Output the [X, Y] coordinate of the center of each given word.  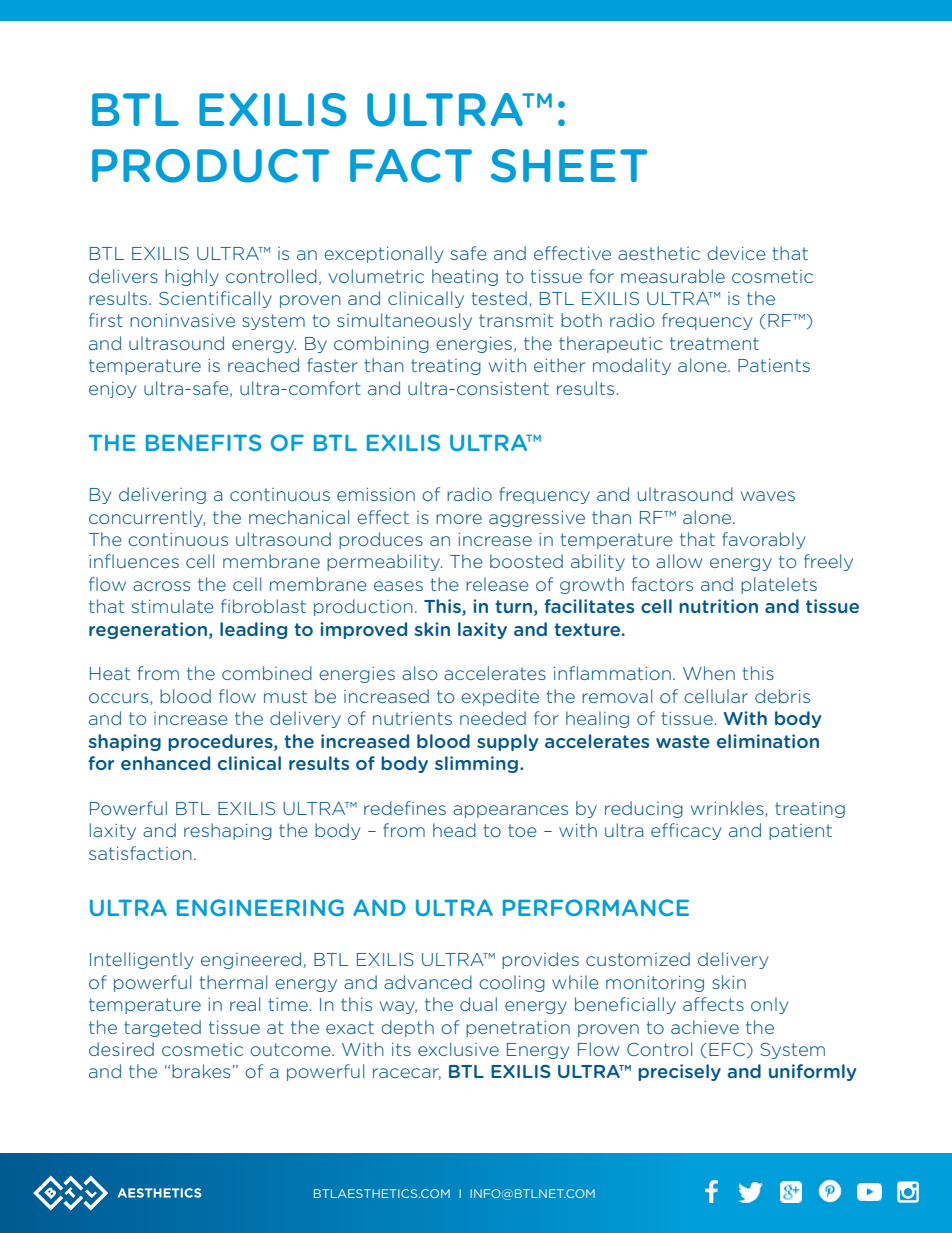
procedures [221, 742]
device [736, 253]
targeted [162, 1028]
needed [493, 718]
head [454, 830]
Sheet [569, 166]
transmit [516, 320]
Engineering [260, 907]
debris [782, 696]
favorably [763, 540]
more [459, 519]
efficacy [686, 831]
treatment [714, 343]
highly [192, 277]
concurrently [147, 518]
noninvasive [182, 320]
